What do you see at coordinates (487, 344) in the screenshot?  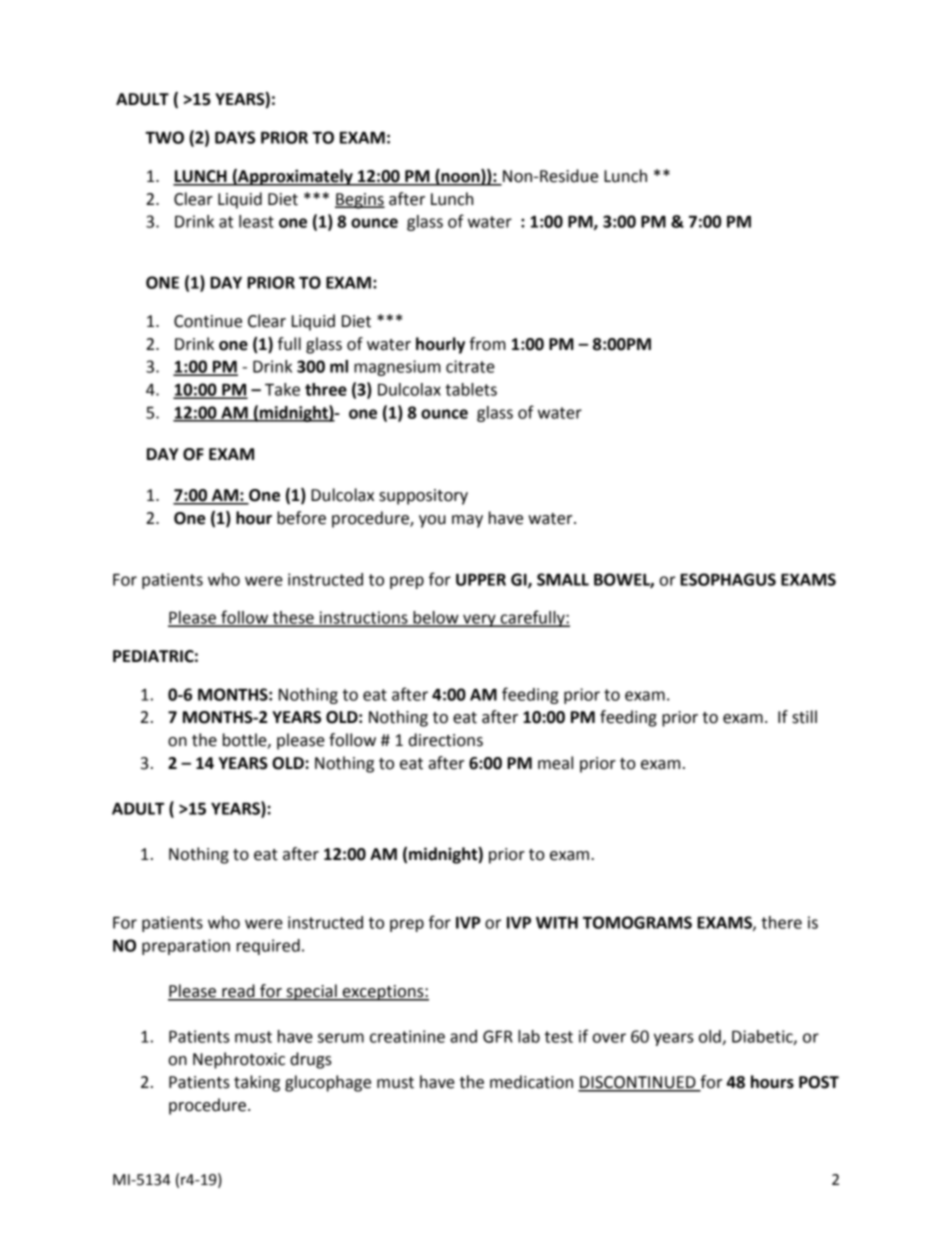 I see `from` at bounding box center [487, 344].
